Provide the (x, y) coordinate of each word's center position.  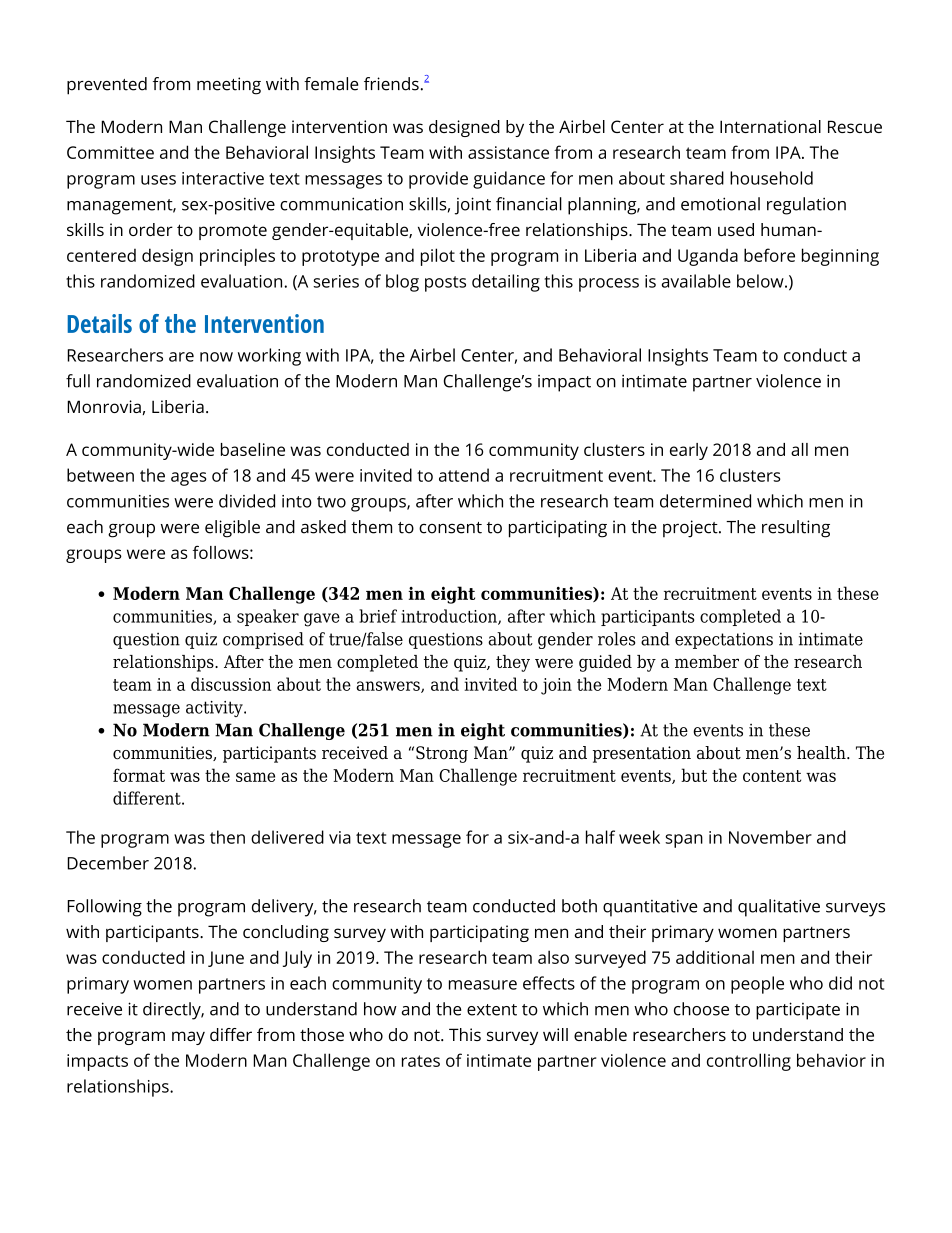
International (770, 126)
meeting (229, 86)
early (689, 451)
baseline (253, 449)
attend (464, 475)
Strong (442, 754)
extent (492, 1010)
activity (215, 709)
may (188, 1038)
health (822, 753)
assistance (508, 152)
